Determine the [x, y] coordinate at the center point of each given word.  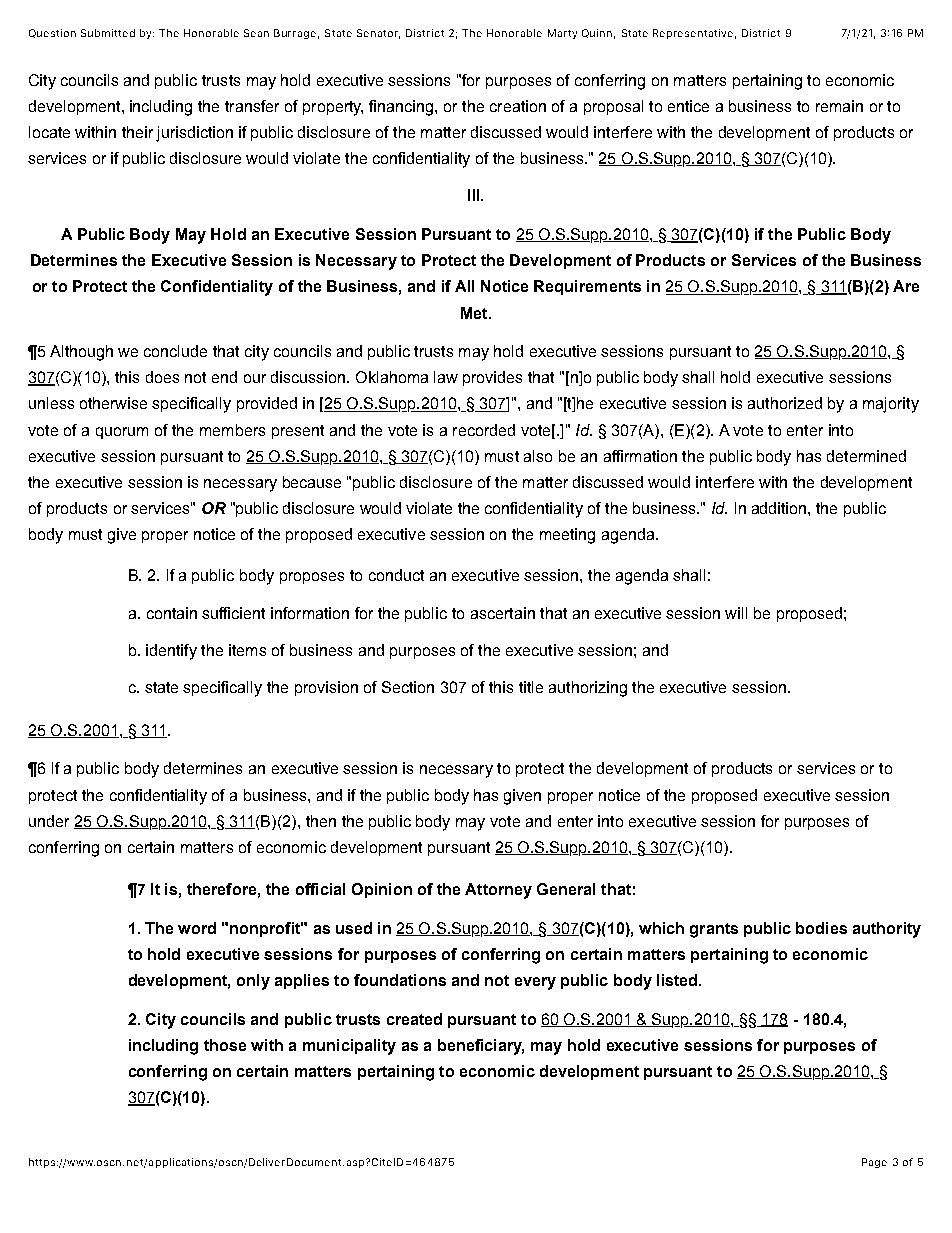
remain [839, 106]
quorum [122, 433]
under [49, 821]
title [531, 687]
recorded [484, 430]
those [225, 1045]
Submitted [108, 33]
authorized [785, 403]
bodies [821, 928]
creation [518, 106]
